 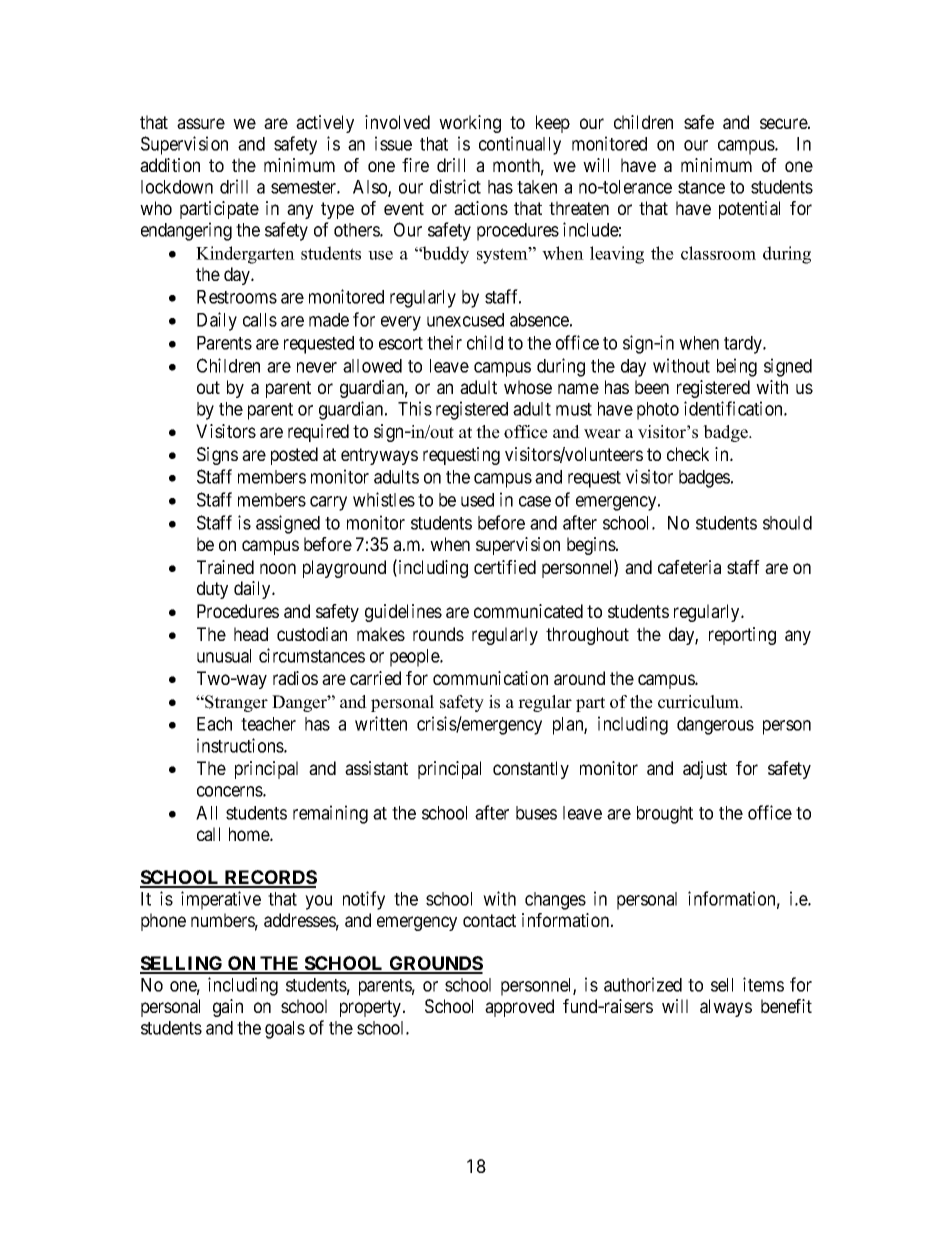 I want to click on assure, so click(x=201, y=123).
